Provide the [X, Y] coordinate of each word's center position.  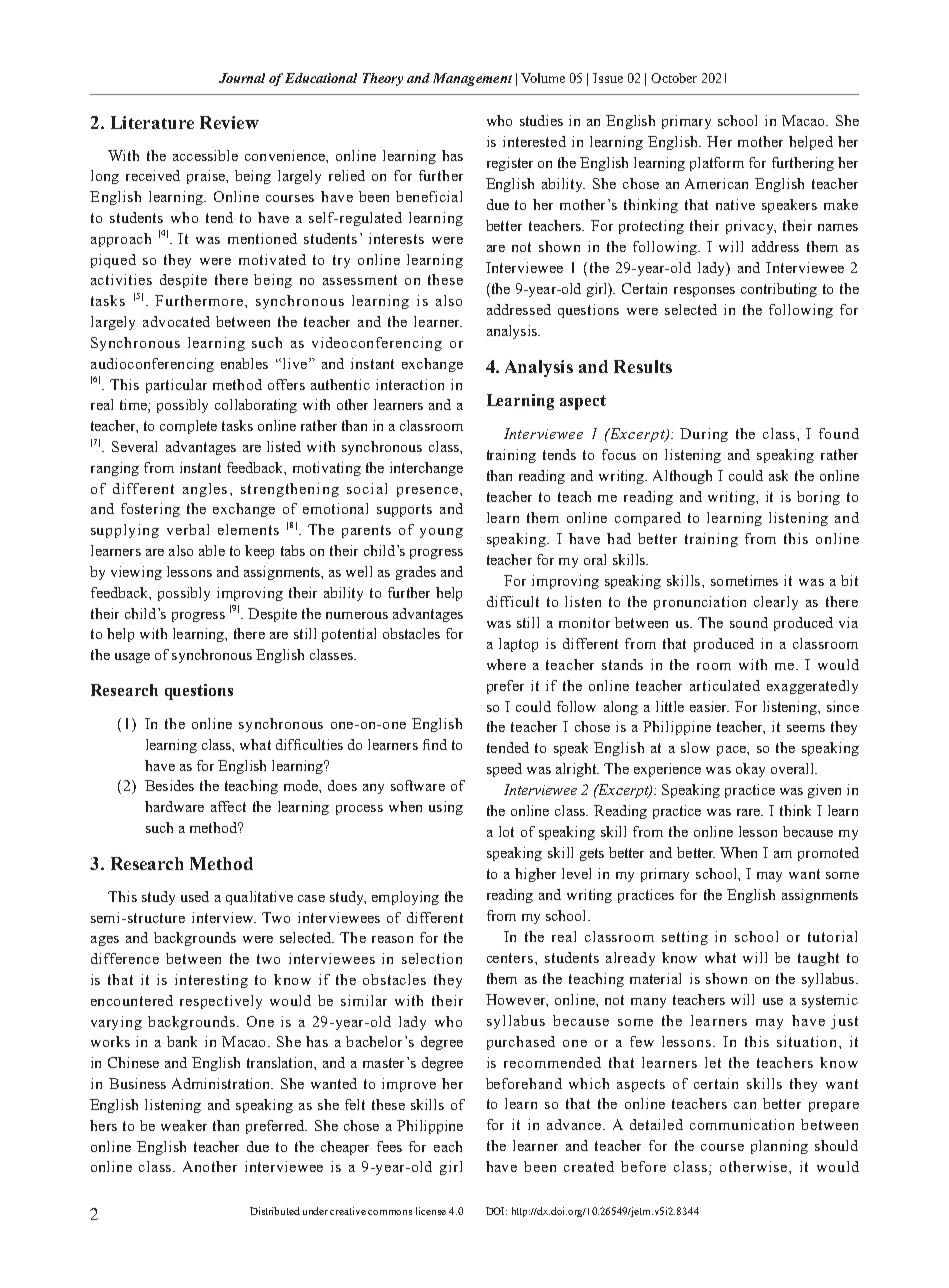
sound [749, 622]
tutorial [832, 936]
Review [229, 122]
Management [472, 79]
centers [511, 958]
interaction [410, 384]
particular [176, 386]
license [431, 1211]
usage [132, 658]
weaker [184, 1125]
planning [779, 1147]
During [704, 435]
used [195, 896]
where [506, 664]
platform [717, 164]
